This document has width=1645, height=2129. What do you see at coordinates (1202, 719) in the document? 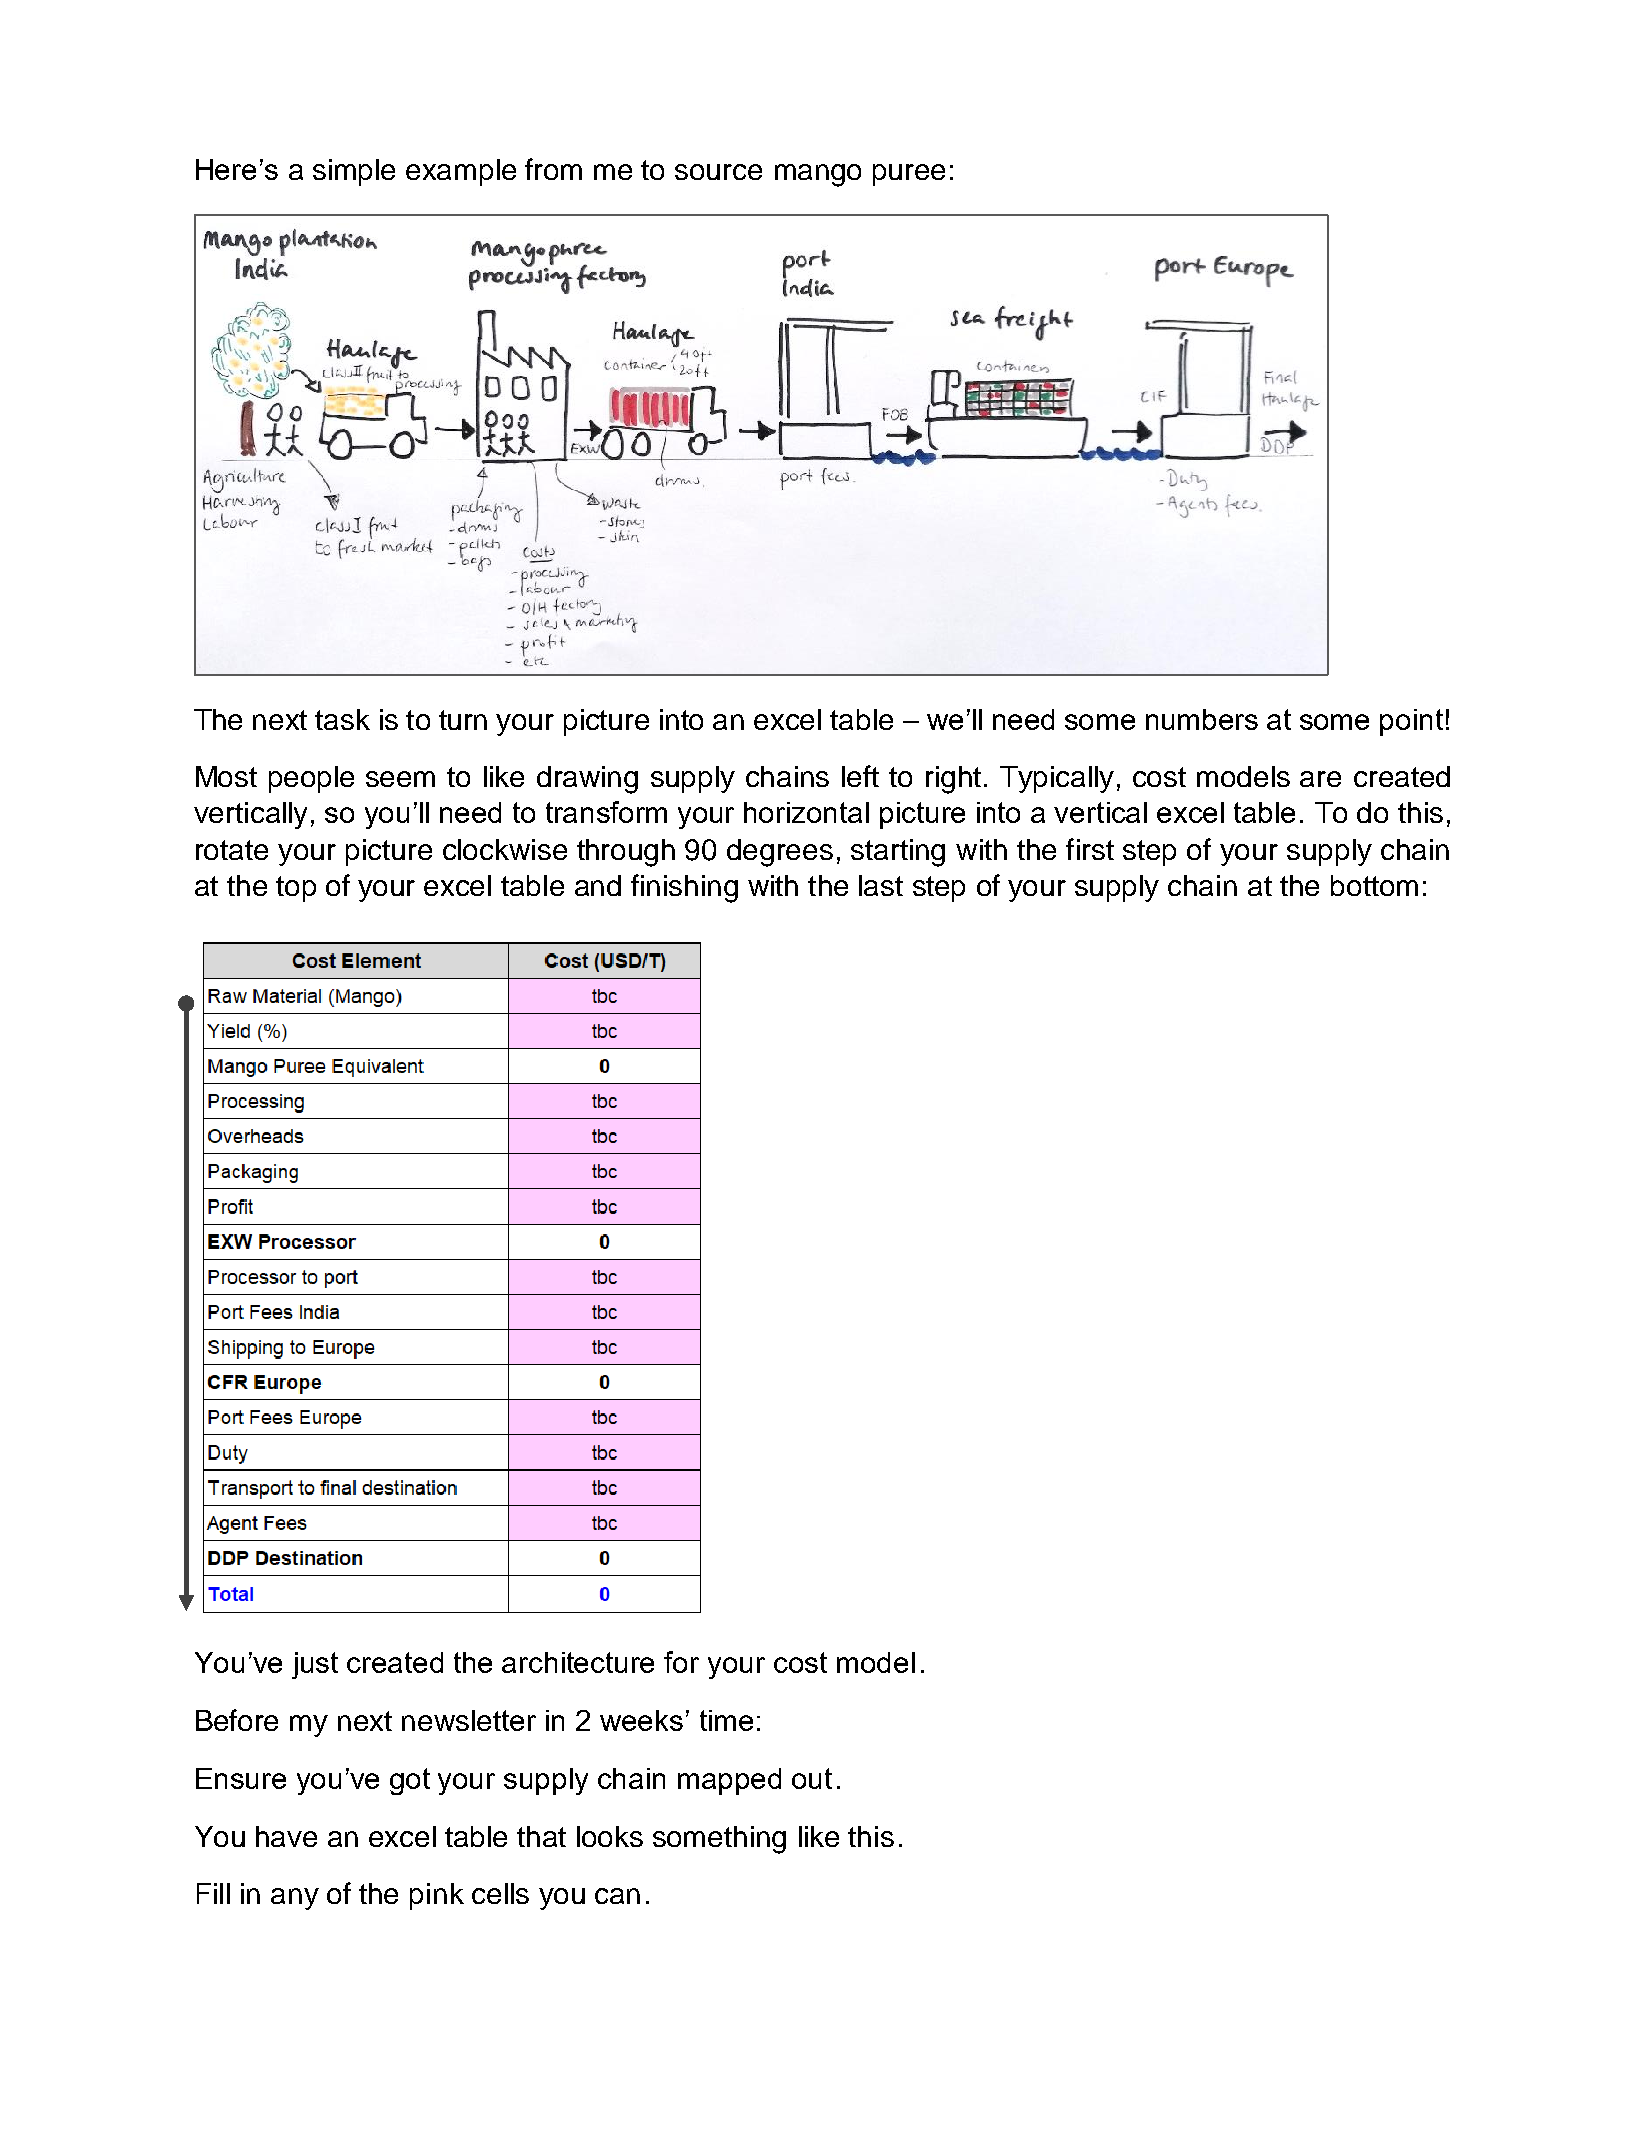
I see `numbers` at bounding box center [1202, 719].
